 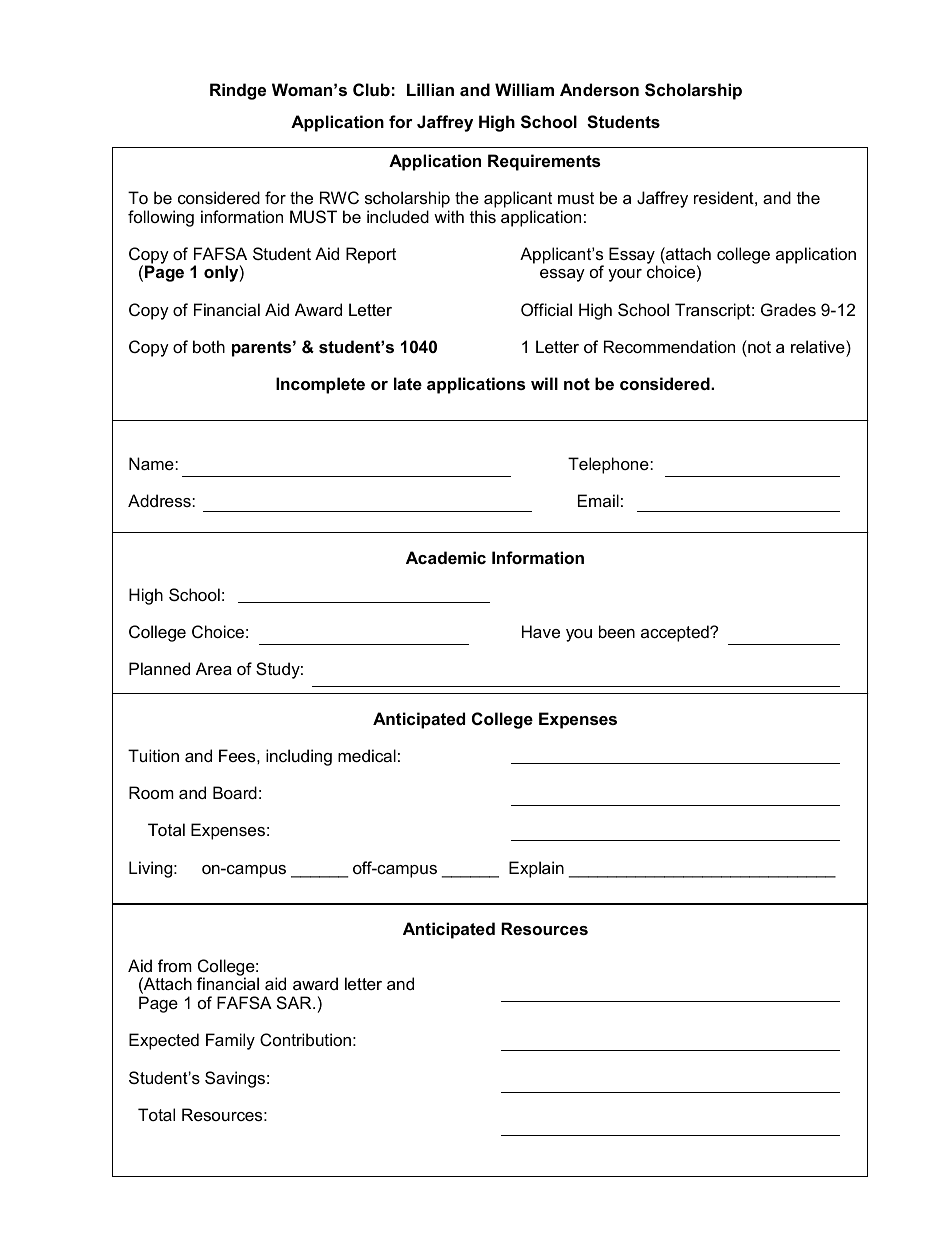 What do you see at coordinates (546, 309) in the page?
I see `Official` at bounding box center [546, 309].
